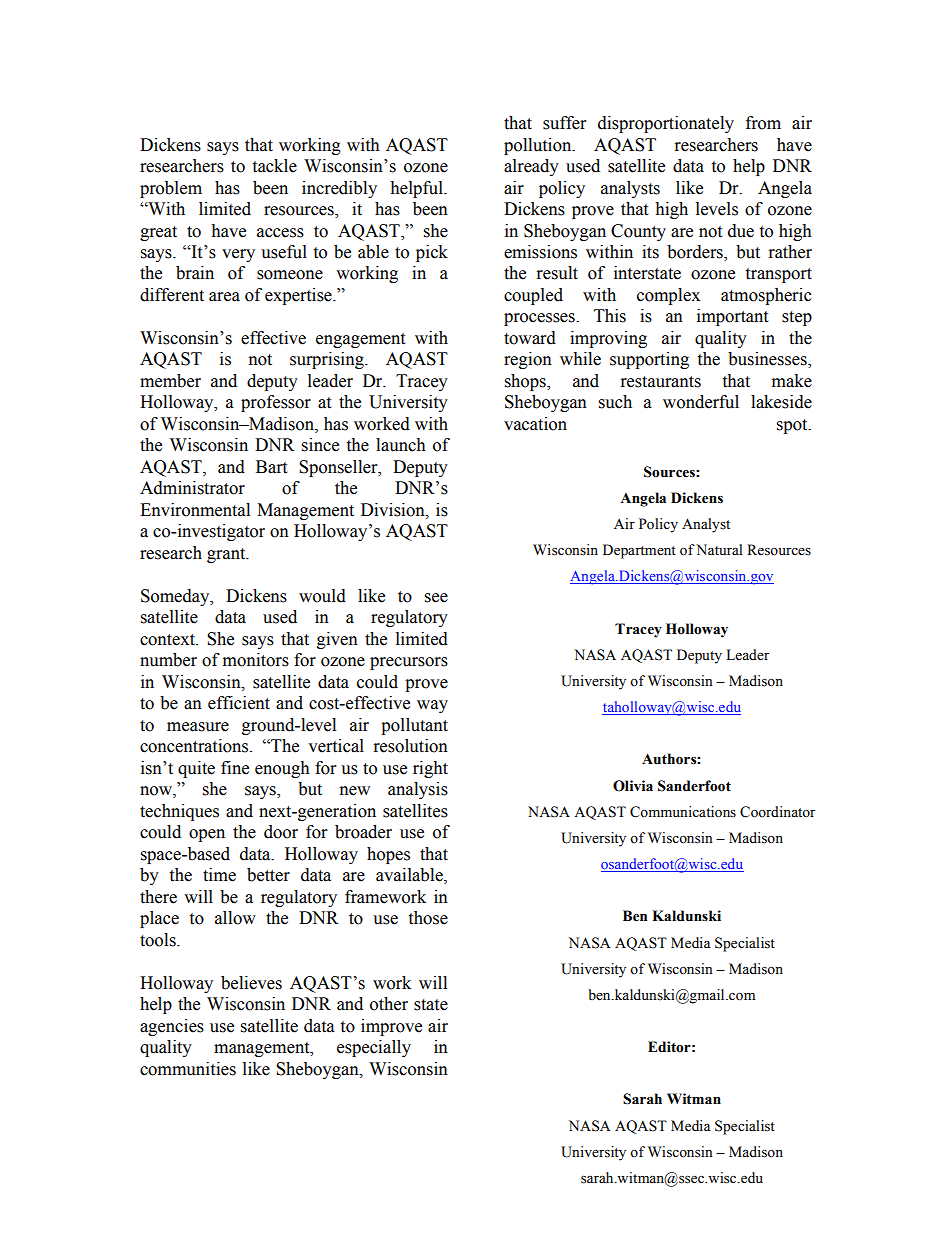  Describe the element at coordinates (389, 1004) in the screenshot. I see `other` at that location.
